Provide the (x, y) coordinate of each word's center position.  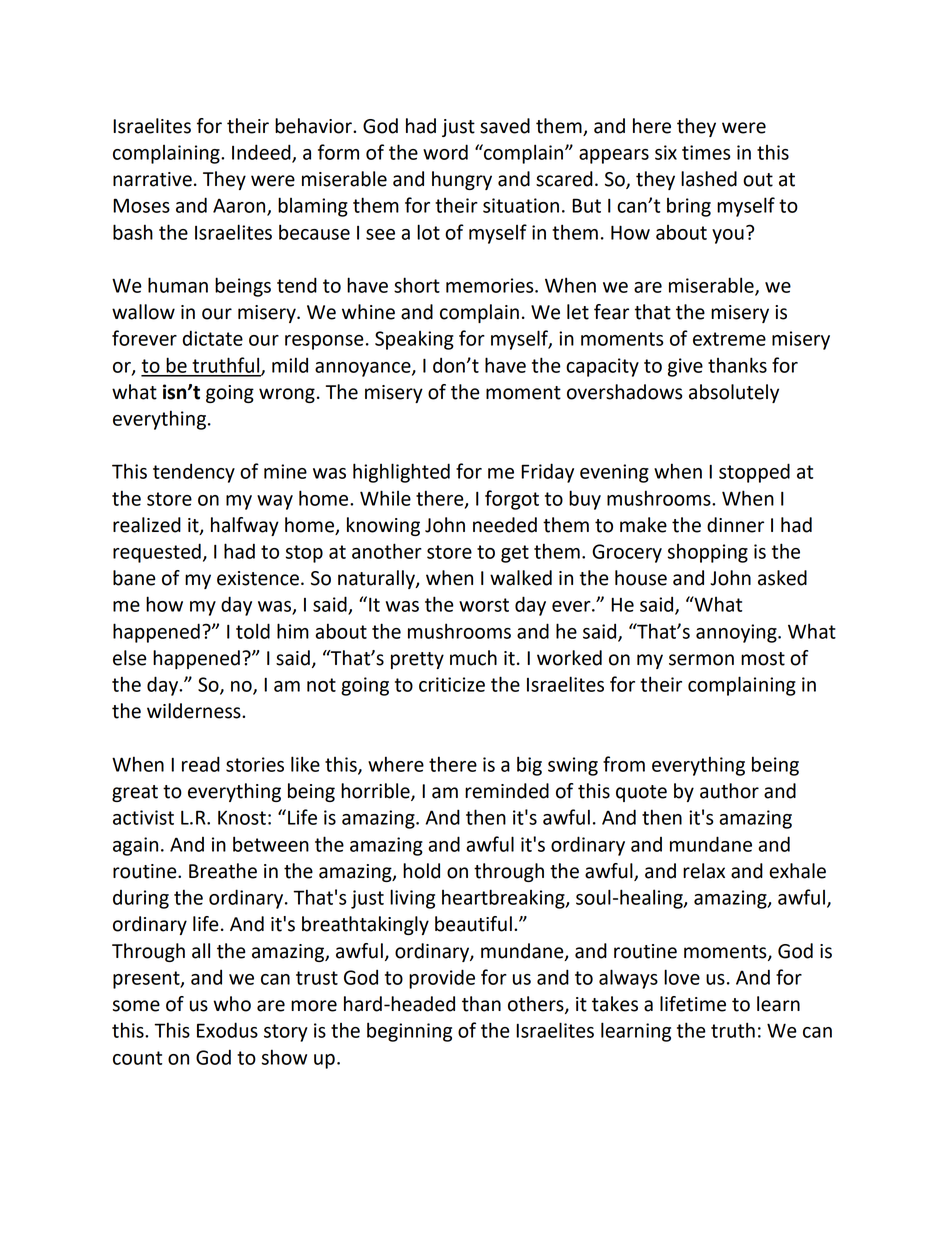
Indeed (262, 153)
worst (484, 605)
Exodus (227, 1030)
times (706, 152)
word (445, 152)
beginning (409, 1032)
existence (258, 578)
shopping (708, 553)
